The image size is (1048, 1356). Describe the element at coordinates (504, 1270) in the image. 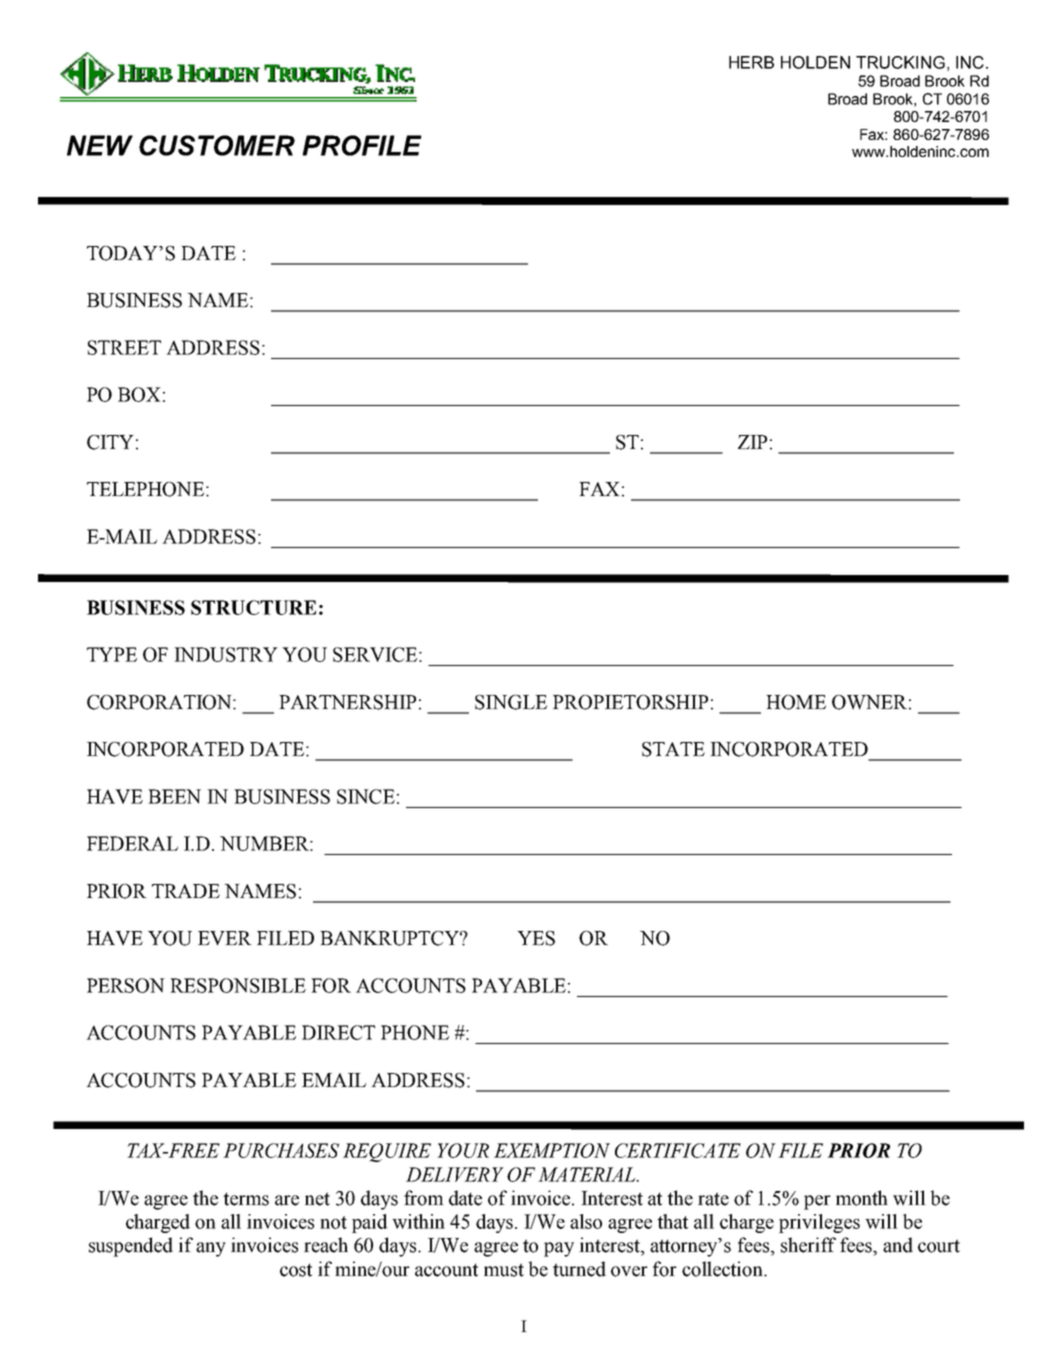

I see `must` at that location.
